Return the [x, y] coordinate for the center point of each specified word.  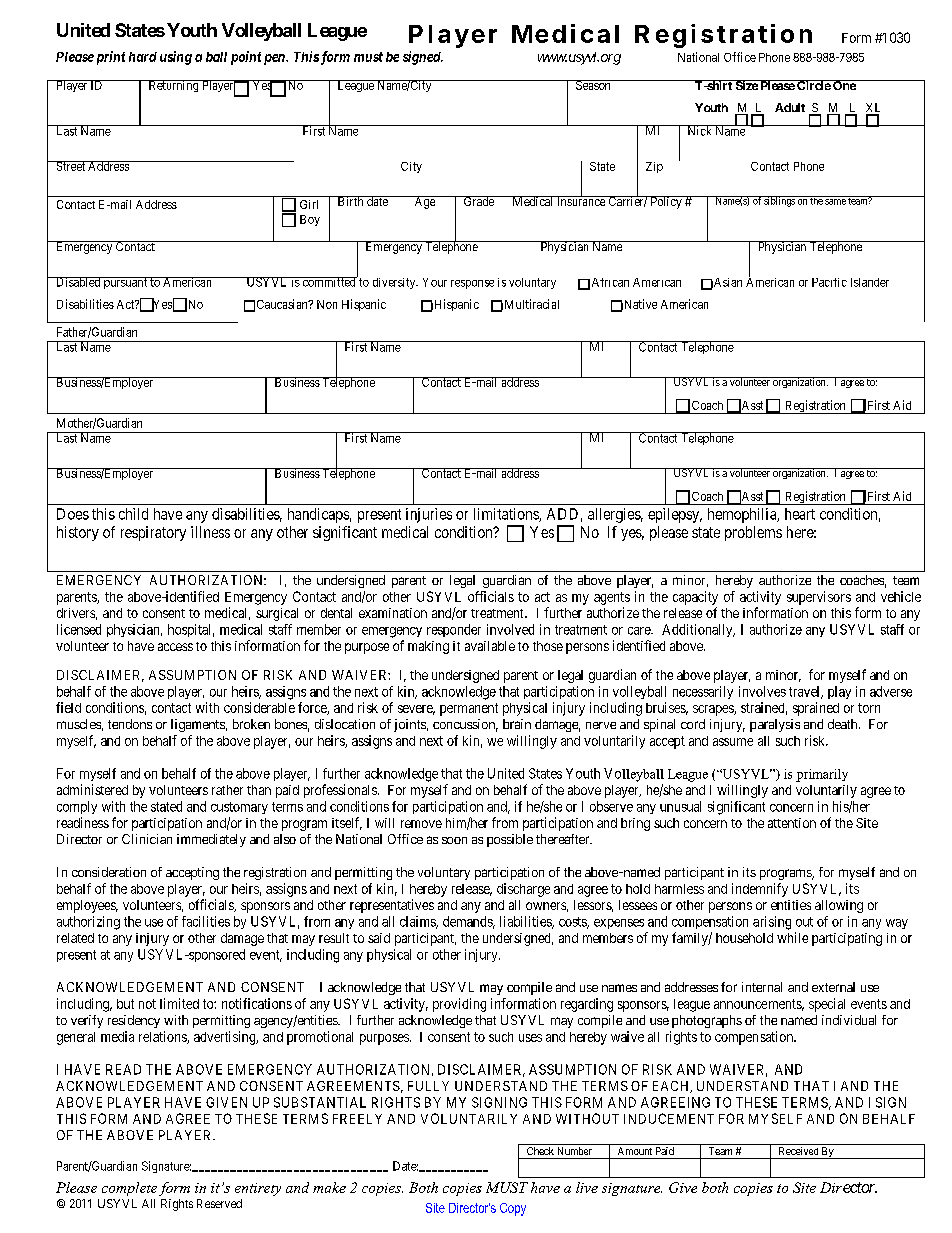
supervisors [819, 598]
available [490, 646]
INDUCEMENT [669, 1118]
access [175, 647]
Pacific [829, 282]
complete [129, 1189]
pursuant [125, 283]
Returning [173, 86]
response [472, 284]
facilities [206, 921]
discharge [523, 890]
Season [593, 85]
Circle [813, 85]
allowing [839, 906]
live [587, 1187]
